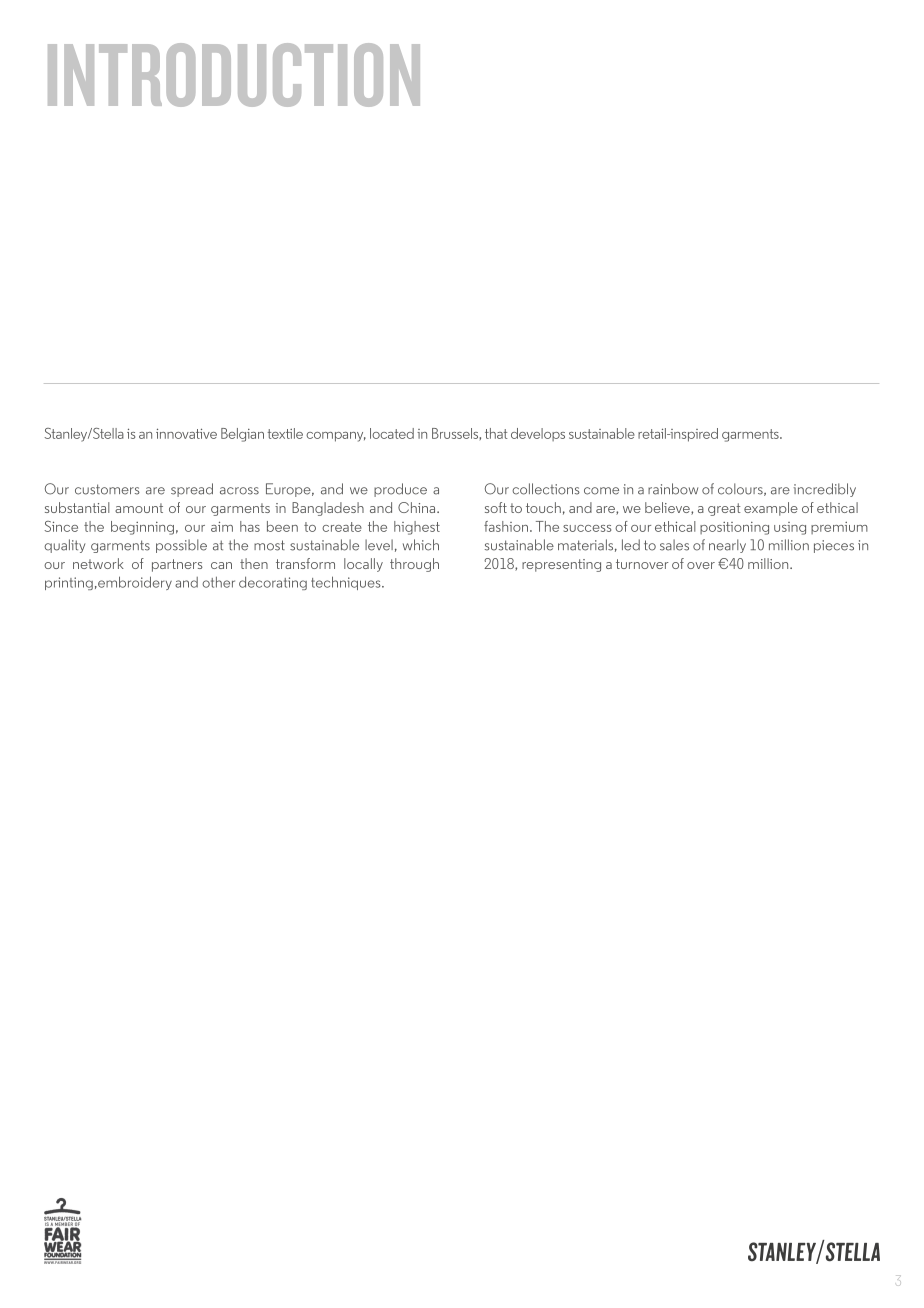  What do you see at coordinates (392, 433) in the image?
I see `located` at bounding box center [392, 433].
